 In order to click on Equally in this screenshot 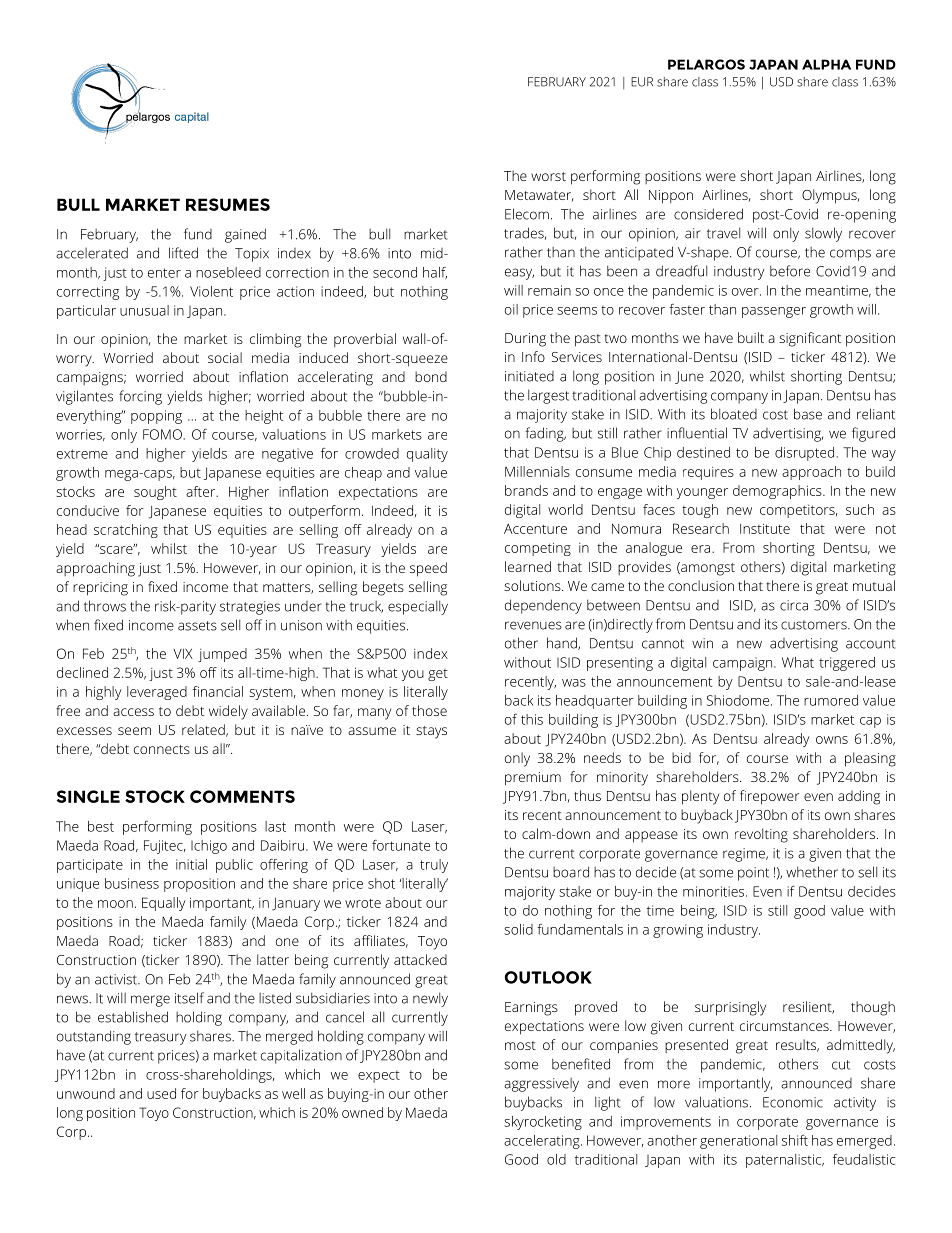, I will do `click(164, 904)`.
